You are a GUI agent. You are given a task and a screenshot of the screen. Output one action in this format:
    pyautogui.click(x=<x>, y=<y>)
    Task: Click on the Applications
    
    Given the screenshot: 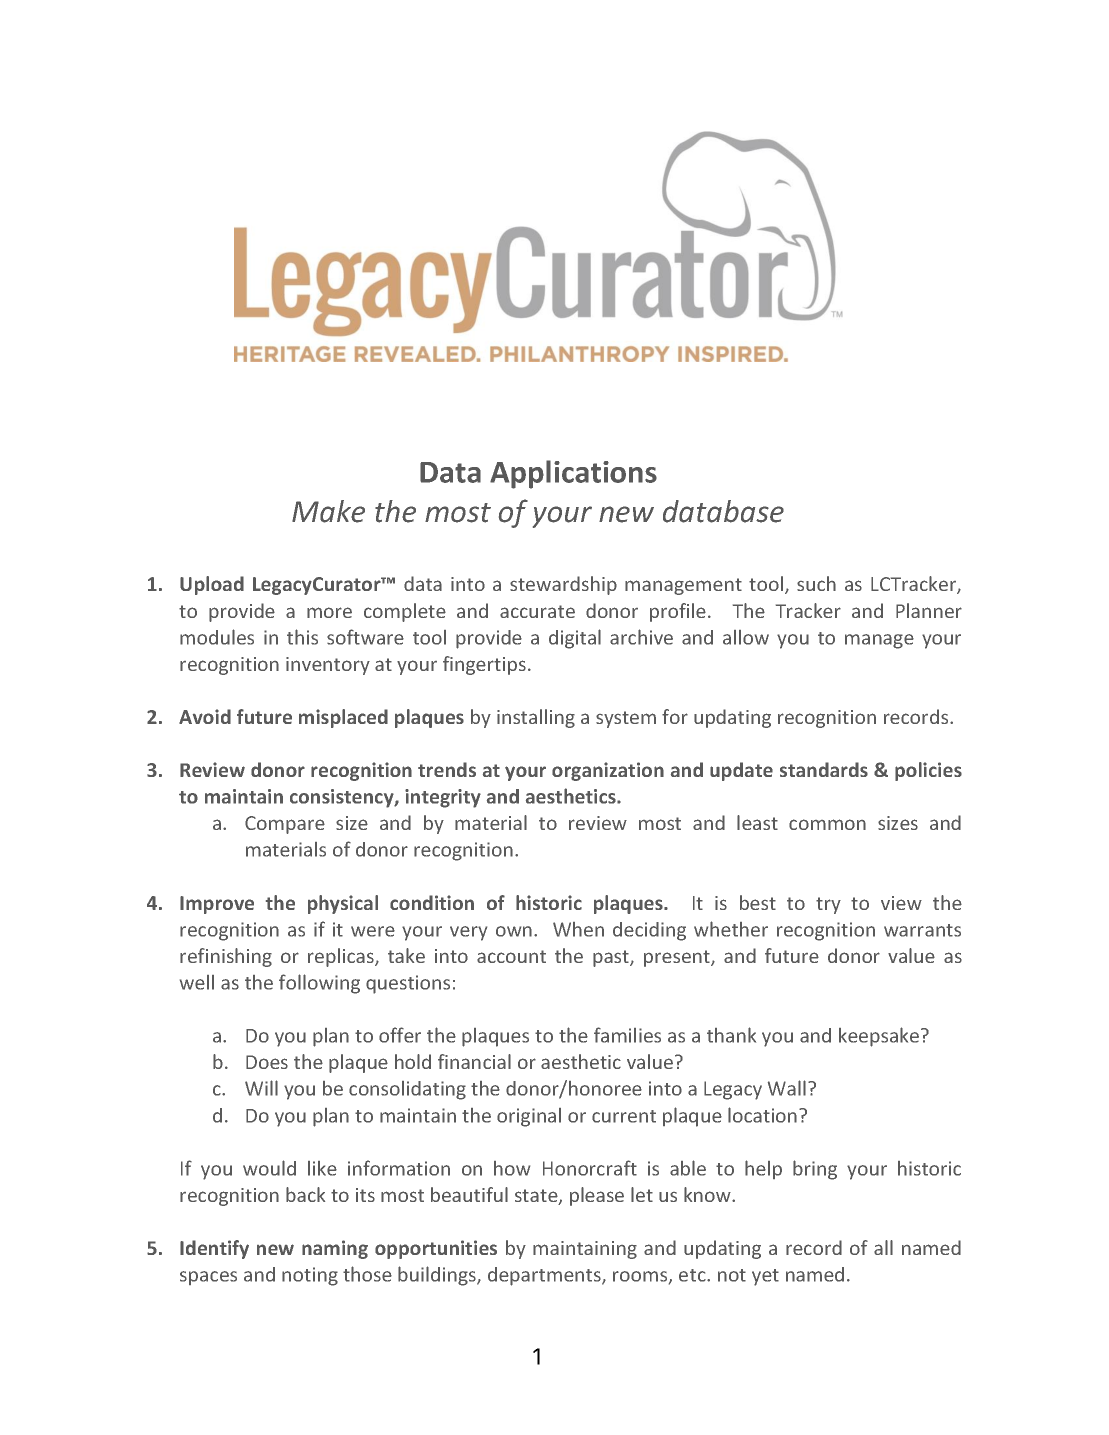 What is the action you would take?
    pyautogui.click(x=573, y=474)
